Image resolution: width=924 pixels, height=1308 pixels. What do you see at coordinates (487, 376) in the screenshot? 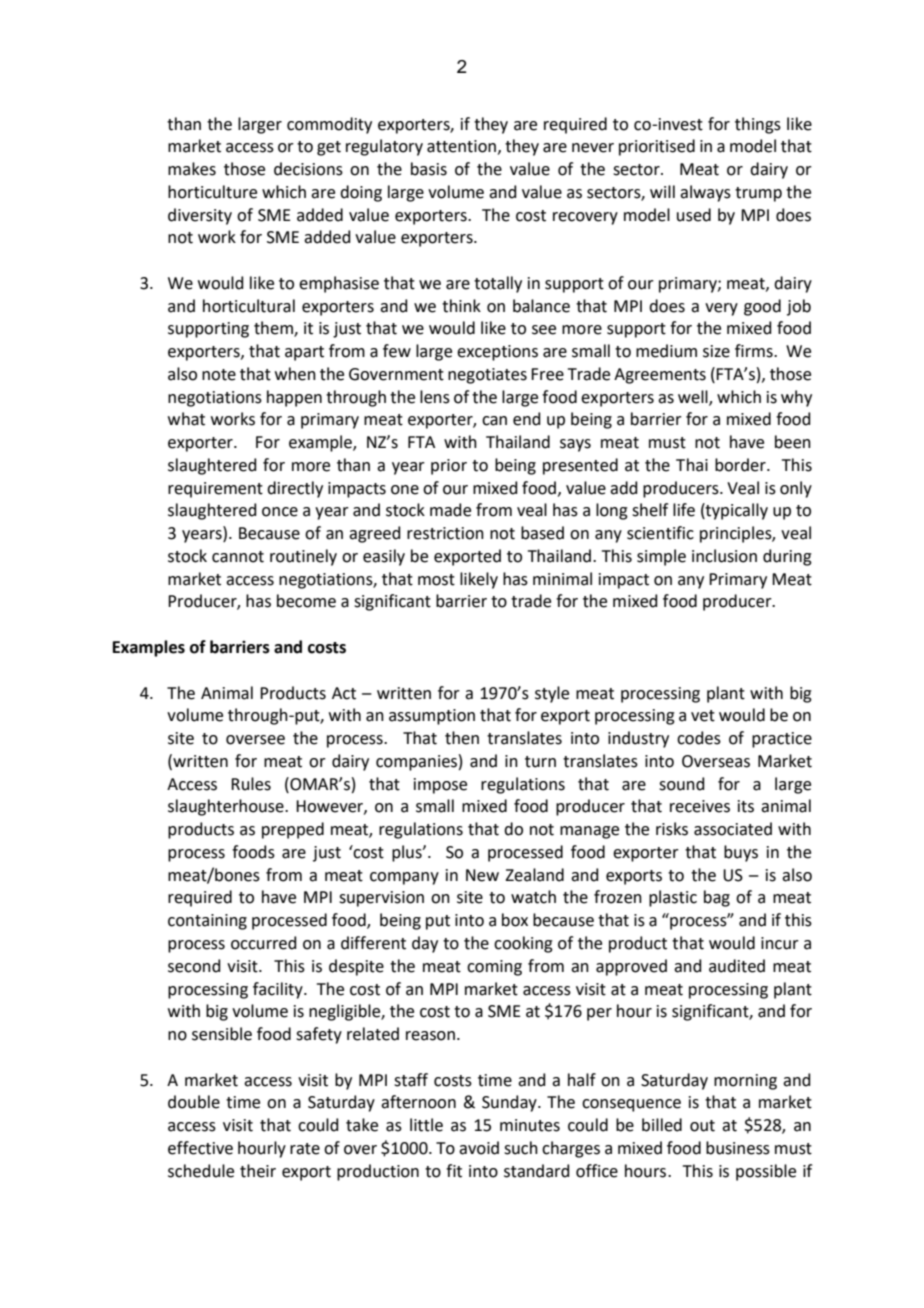
I see `negotiates` at bounding box center [487, 376].
